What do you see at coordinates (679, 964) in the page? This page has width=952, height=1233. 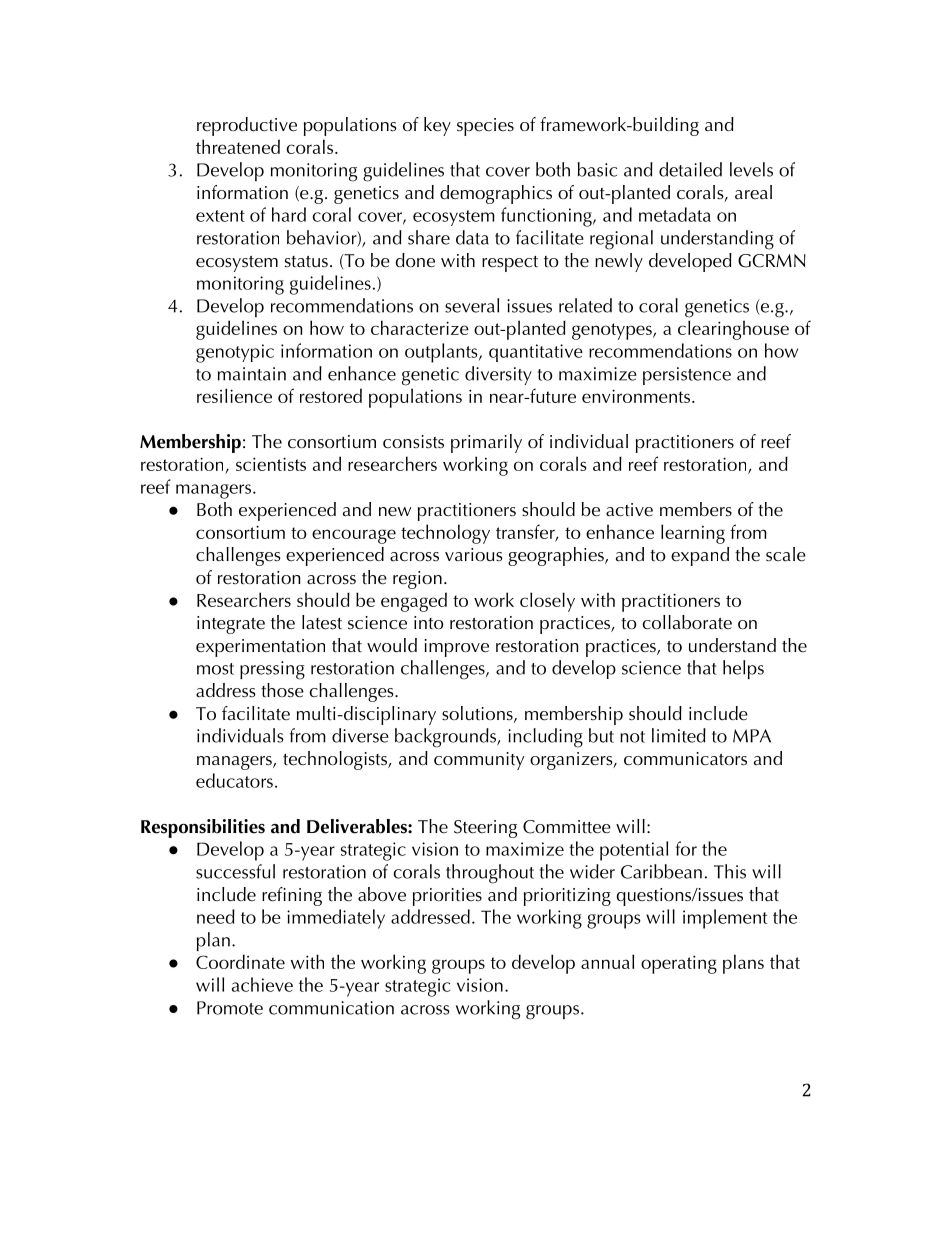 I see `operating` at bounding box center [679, 964].
